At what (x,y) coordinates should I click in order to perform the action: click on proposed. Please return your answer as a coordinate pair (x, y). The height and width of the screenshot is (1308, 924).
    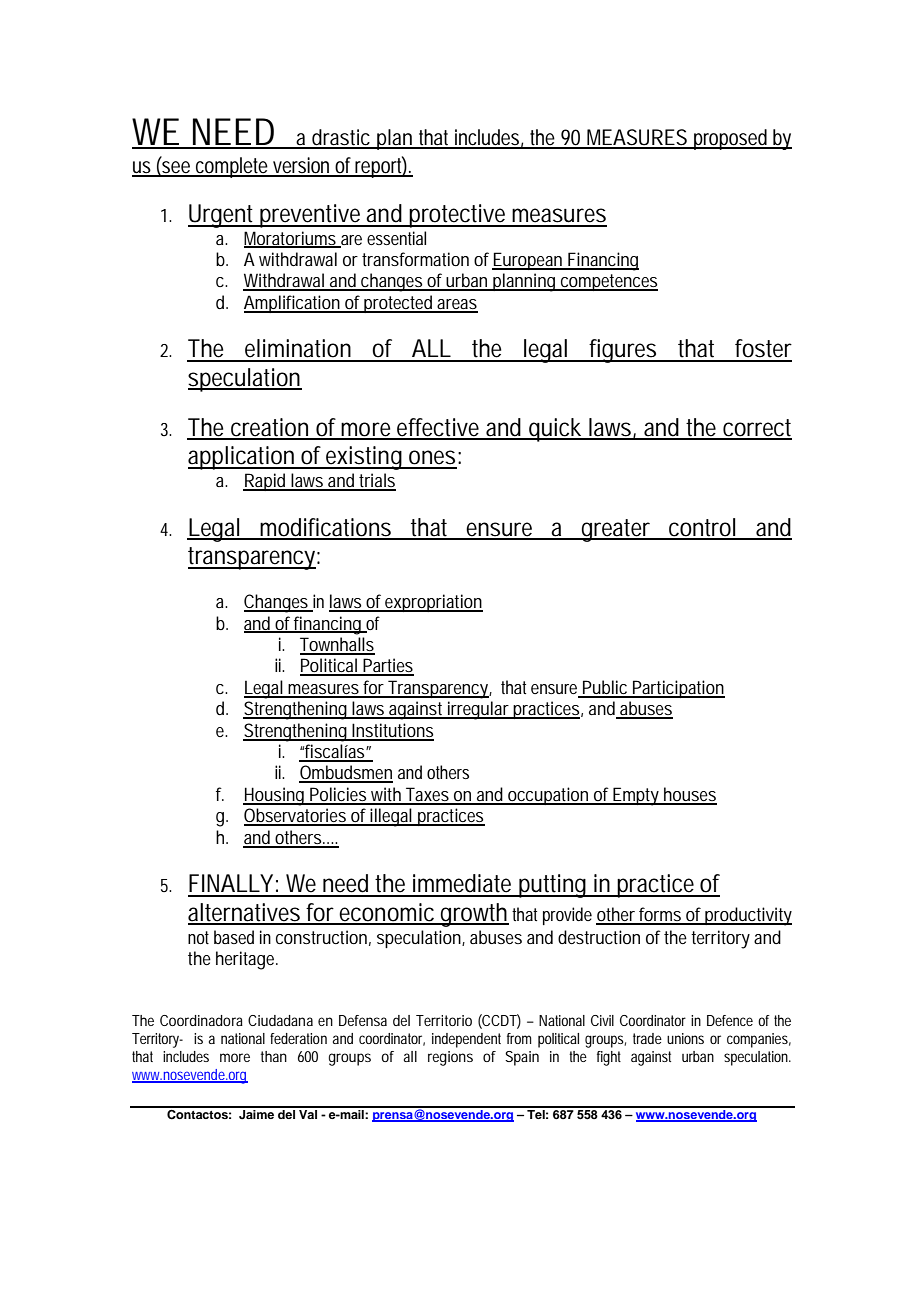
    Looking at the image, I should click on (731, 139).
